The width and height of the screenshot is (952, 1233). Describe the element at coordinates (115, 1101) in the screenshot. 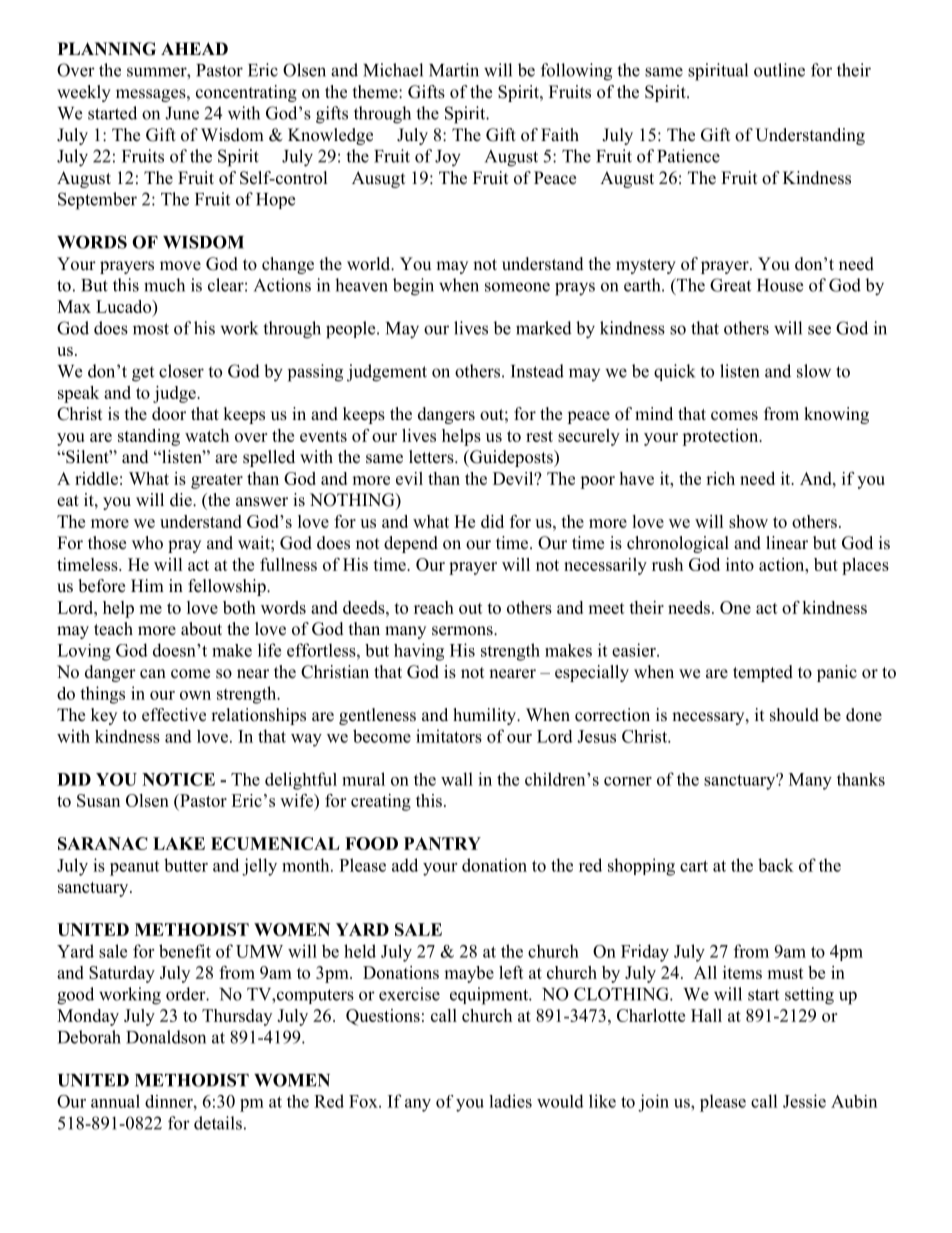

I see `annual` at that location.
